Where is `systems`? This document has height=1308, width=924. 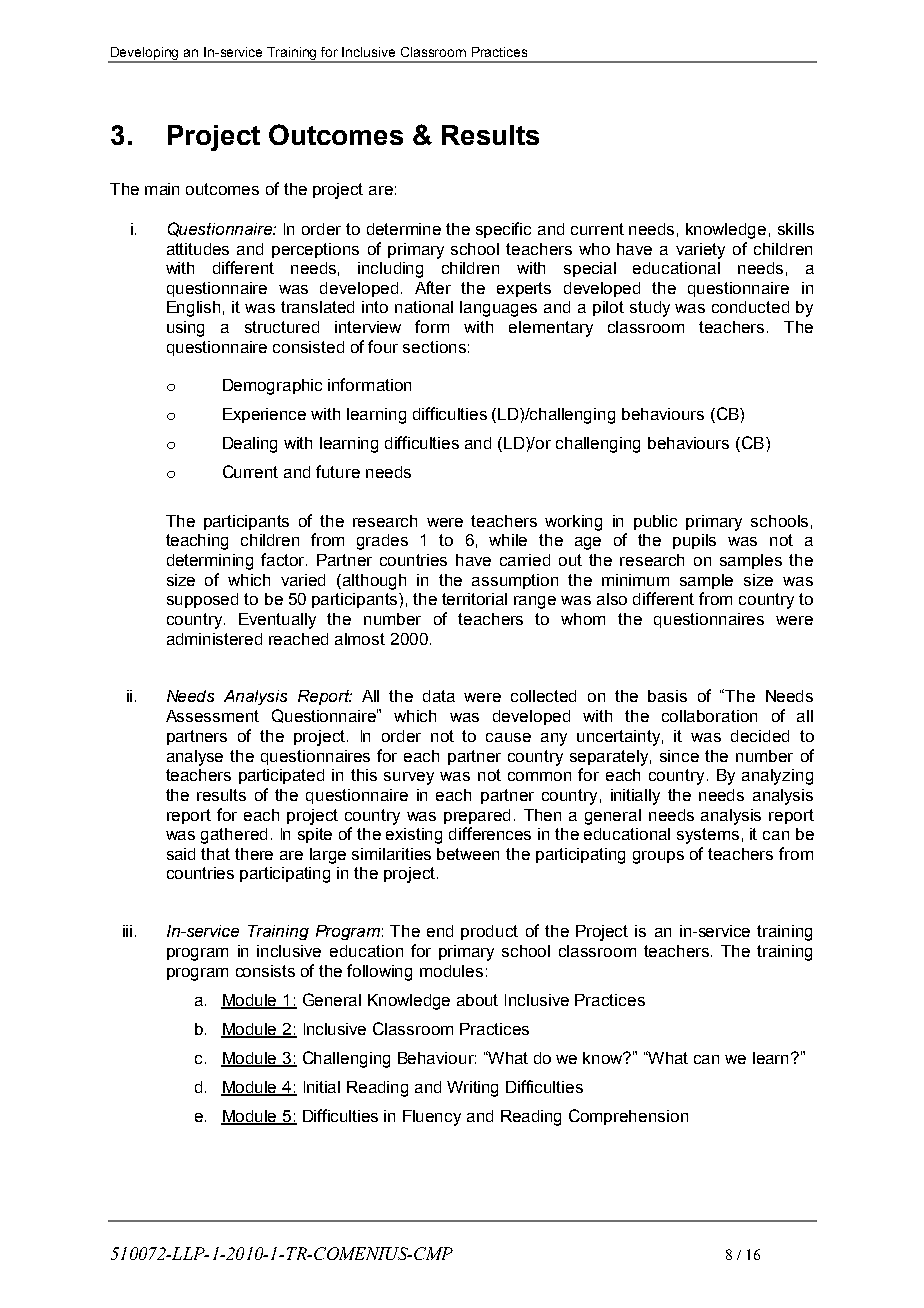
systems is located at coordinates (708, 836).
